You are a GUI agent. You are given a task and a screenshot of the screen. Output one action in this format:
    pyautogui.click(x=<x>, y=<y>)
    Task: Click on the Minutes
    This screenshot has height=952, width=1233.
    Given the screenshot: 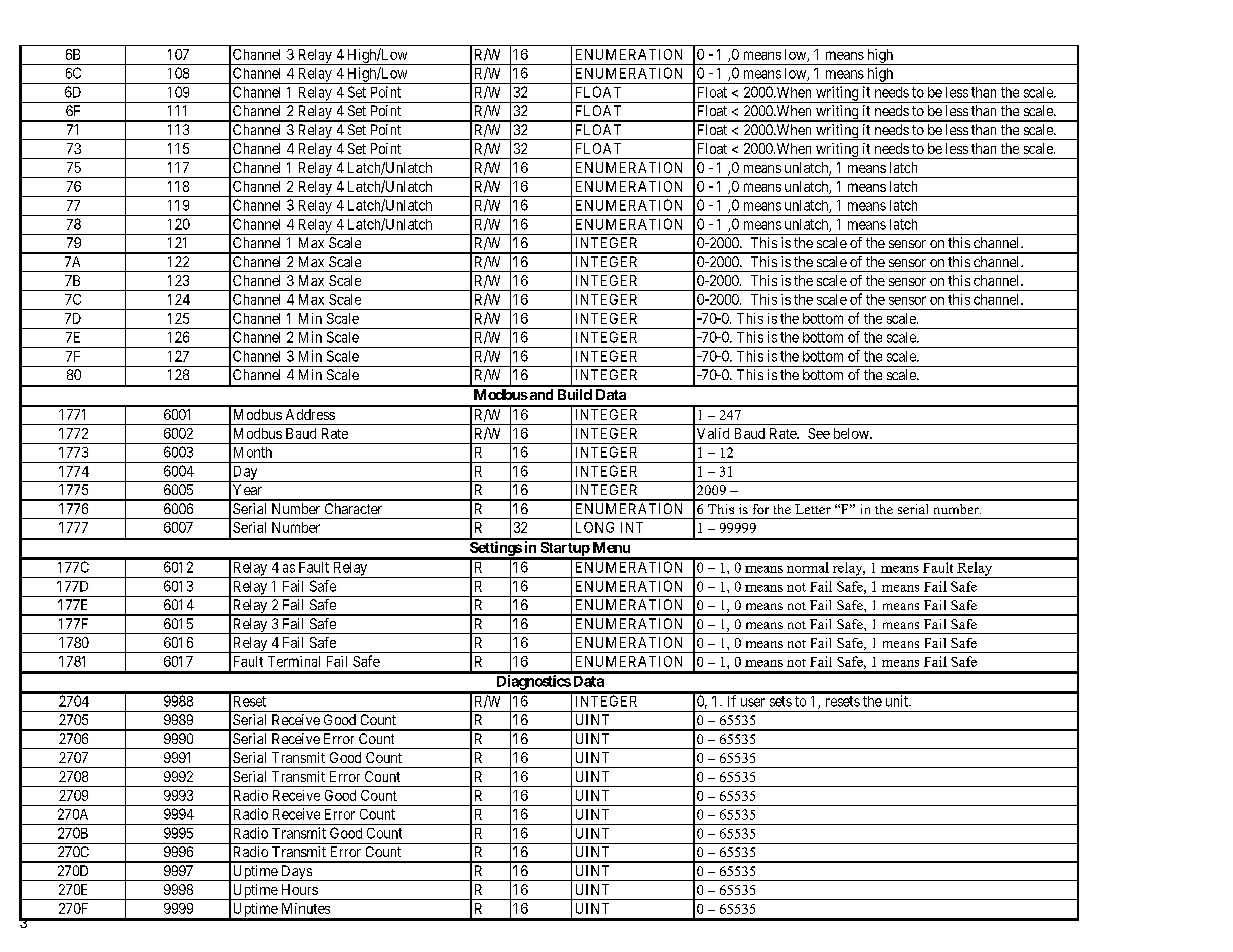 What is the action you would take?
    pyautogui.click(x=306, y=908)
